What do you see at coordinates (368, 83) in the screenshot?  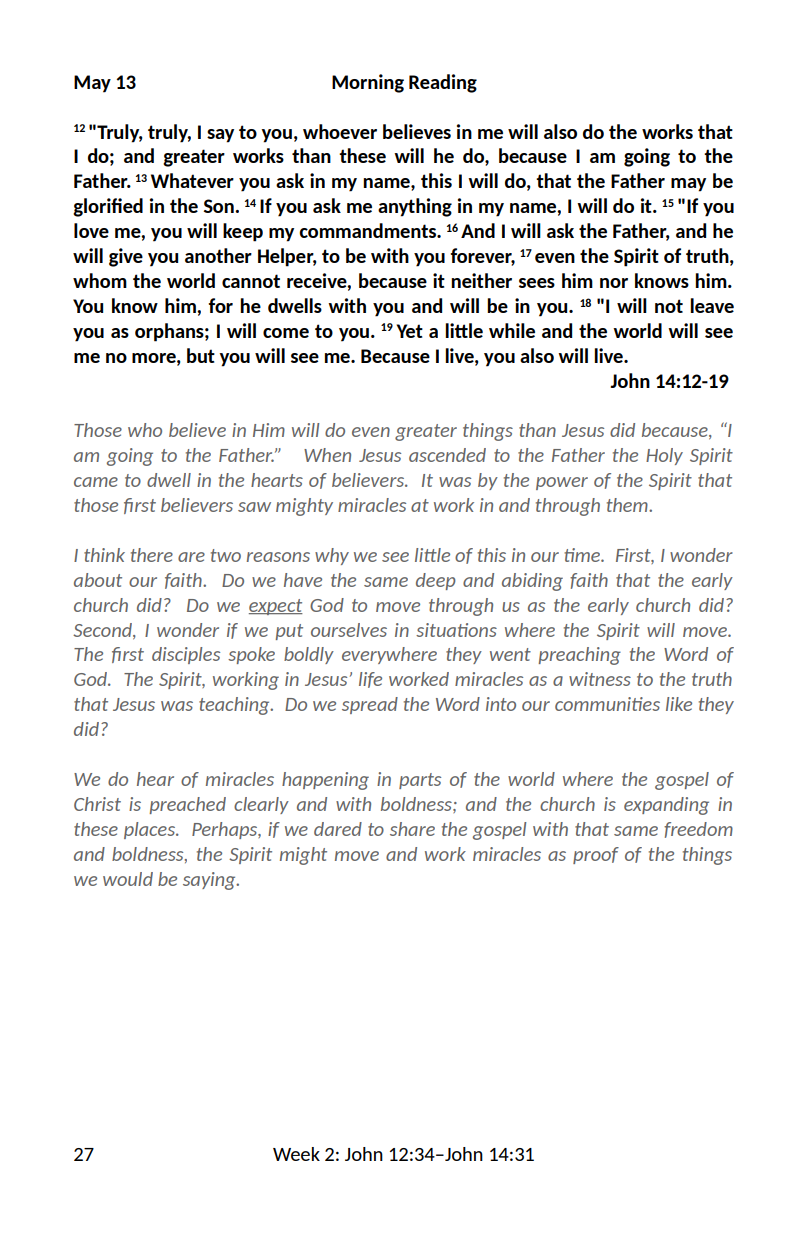 I see `Morning` at bounding box center [368, 83].
